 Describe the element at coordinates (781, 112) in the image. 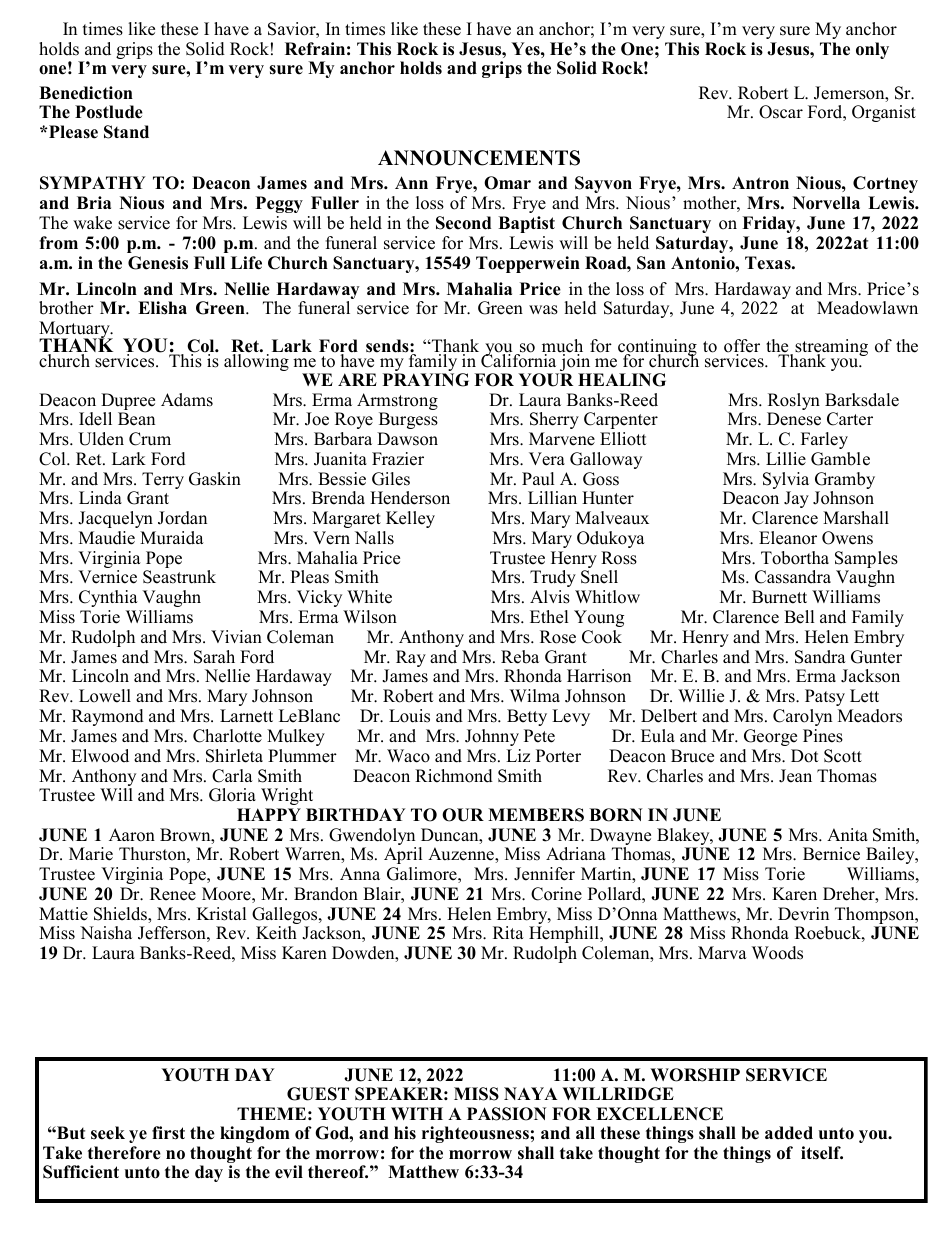

I see `Oscar` at that location.
